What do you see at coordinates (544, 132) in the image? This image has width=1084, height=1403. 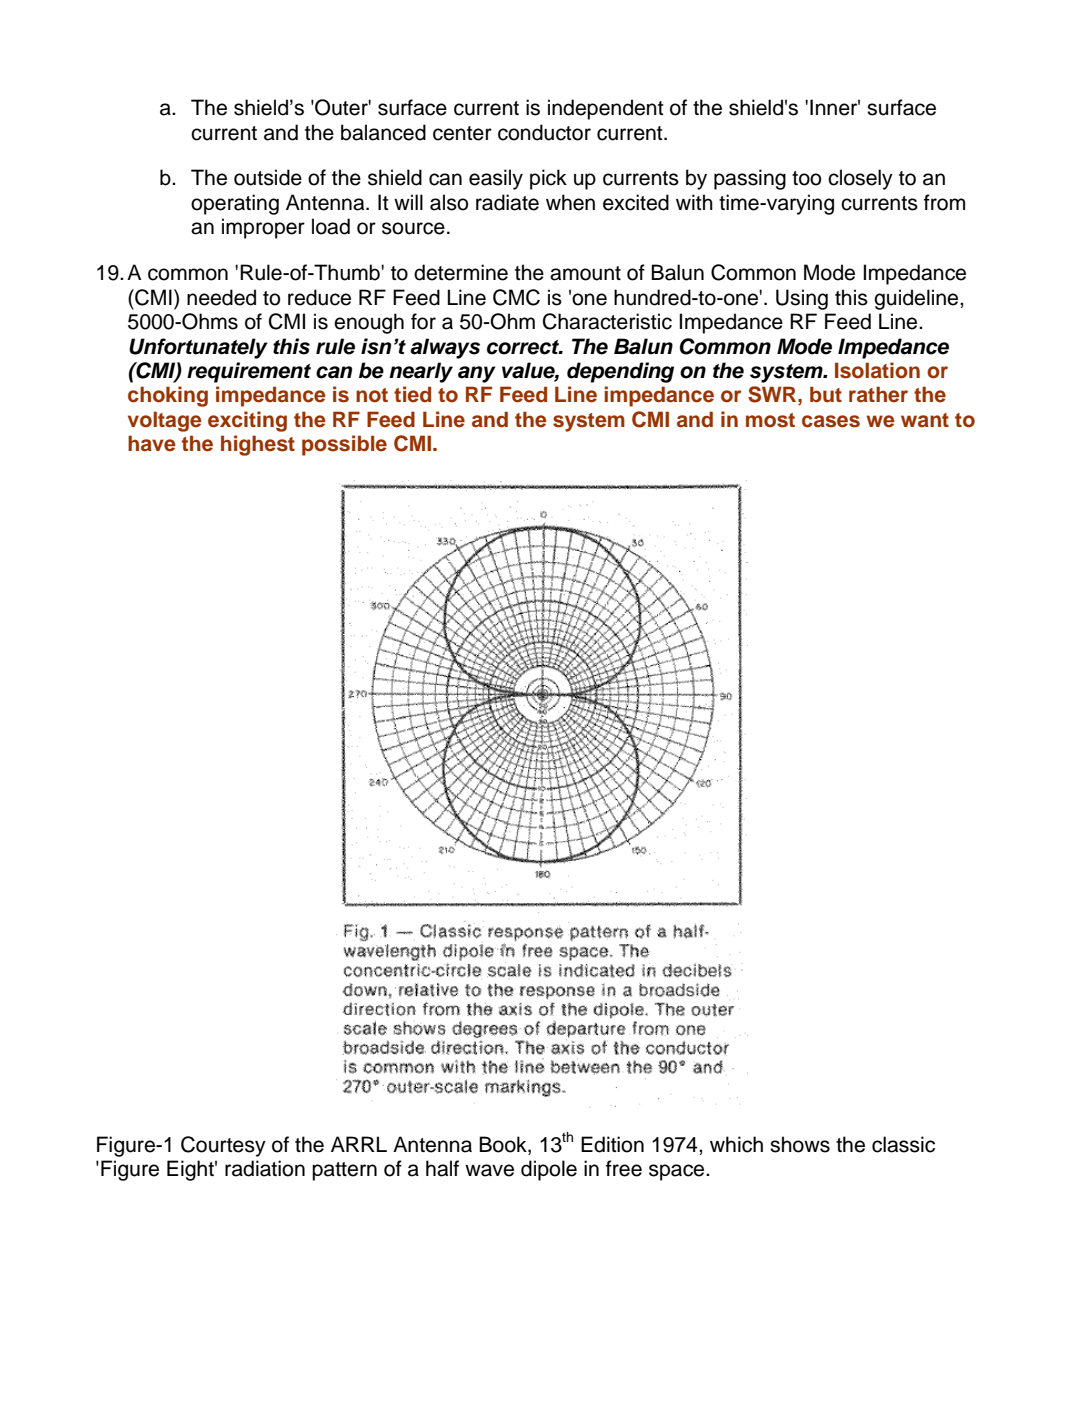 I see `conductor` at bounding box center [544, 132].
